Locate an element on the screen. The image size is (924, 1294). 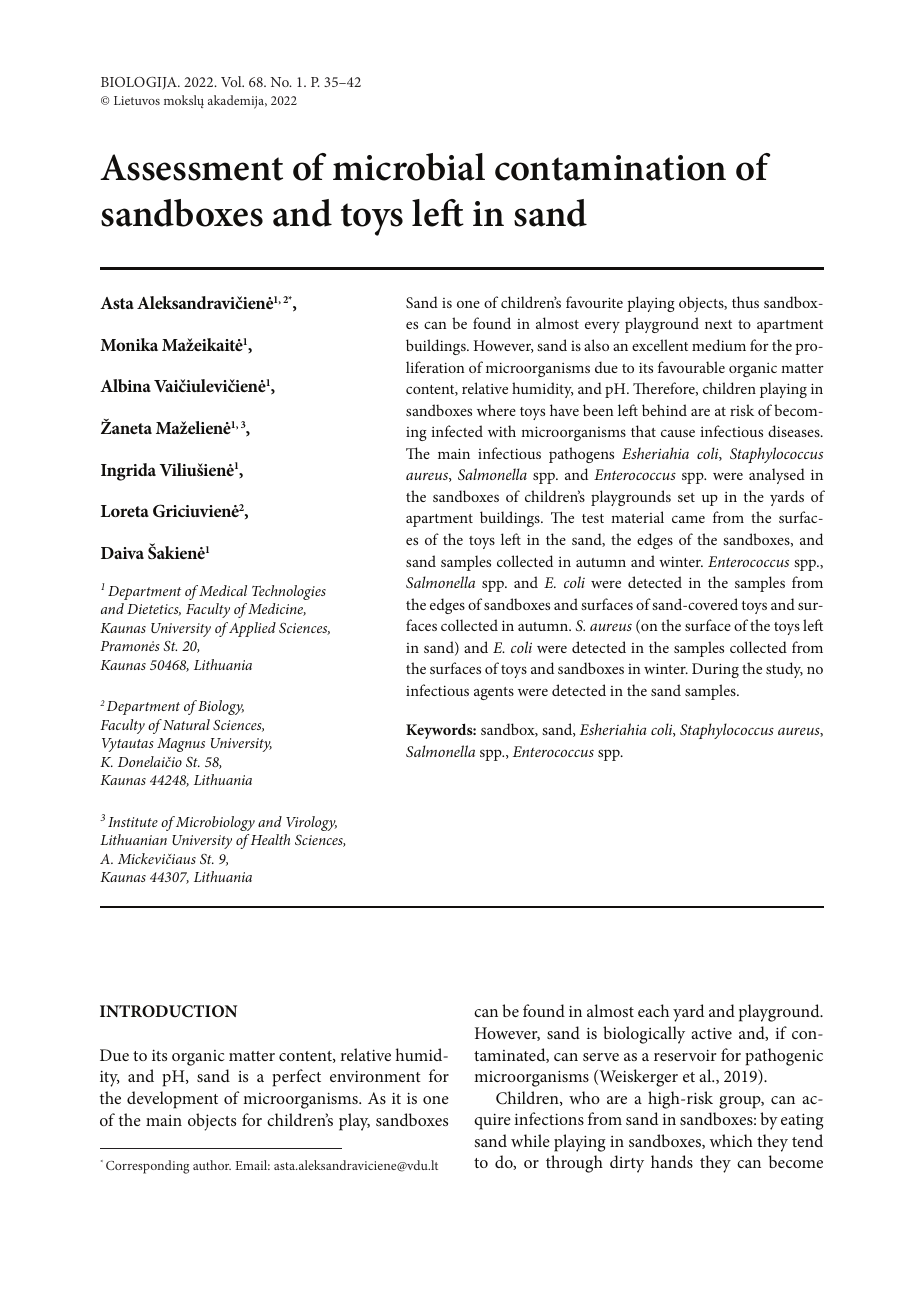
author is located at coordinates (212, 1165).
